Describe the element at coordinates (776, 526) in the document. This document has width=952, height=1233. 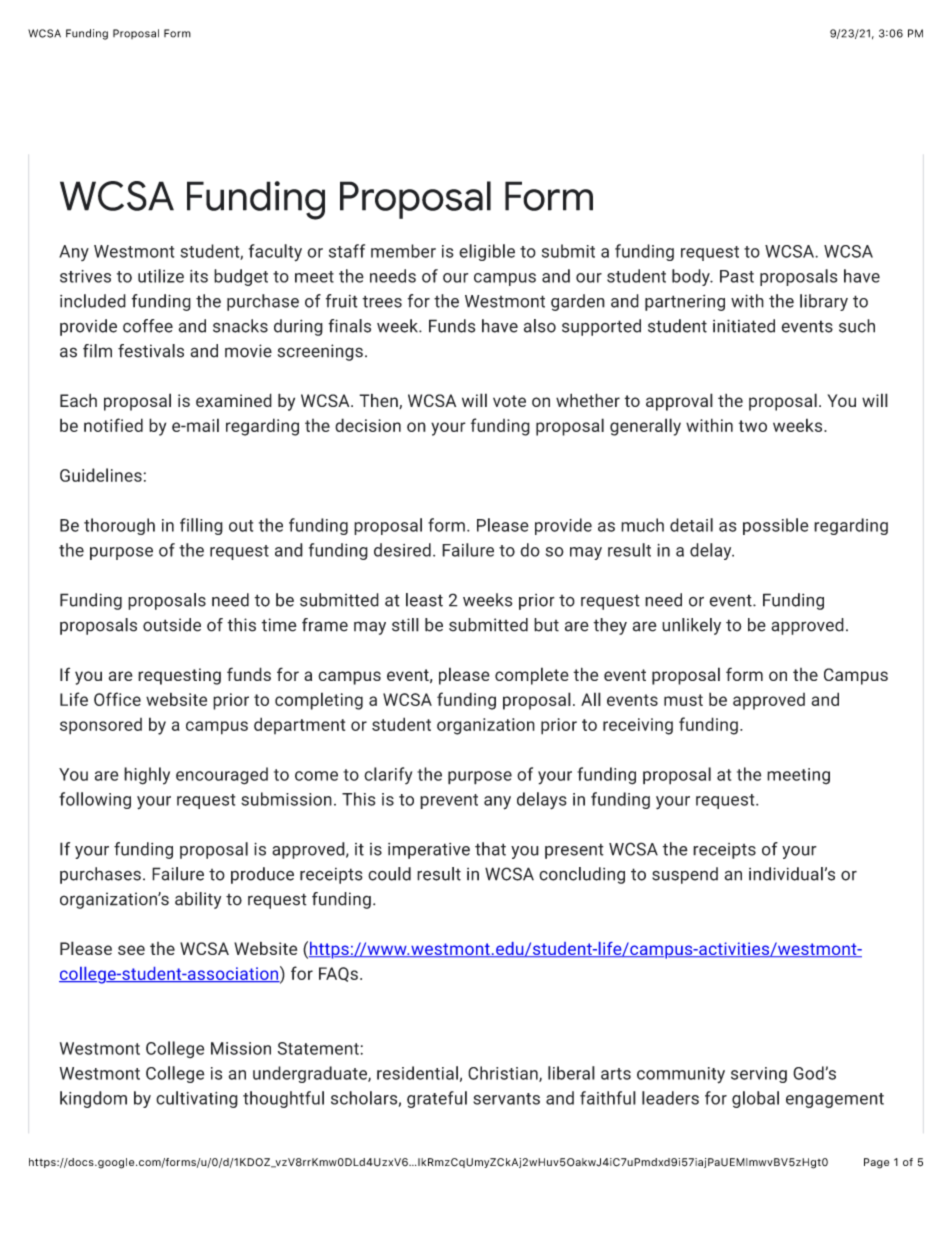
I see `possible` at that location.
